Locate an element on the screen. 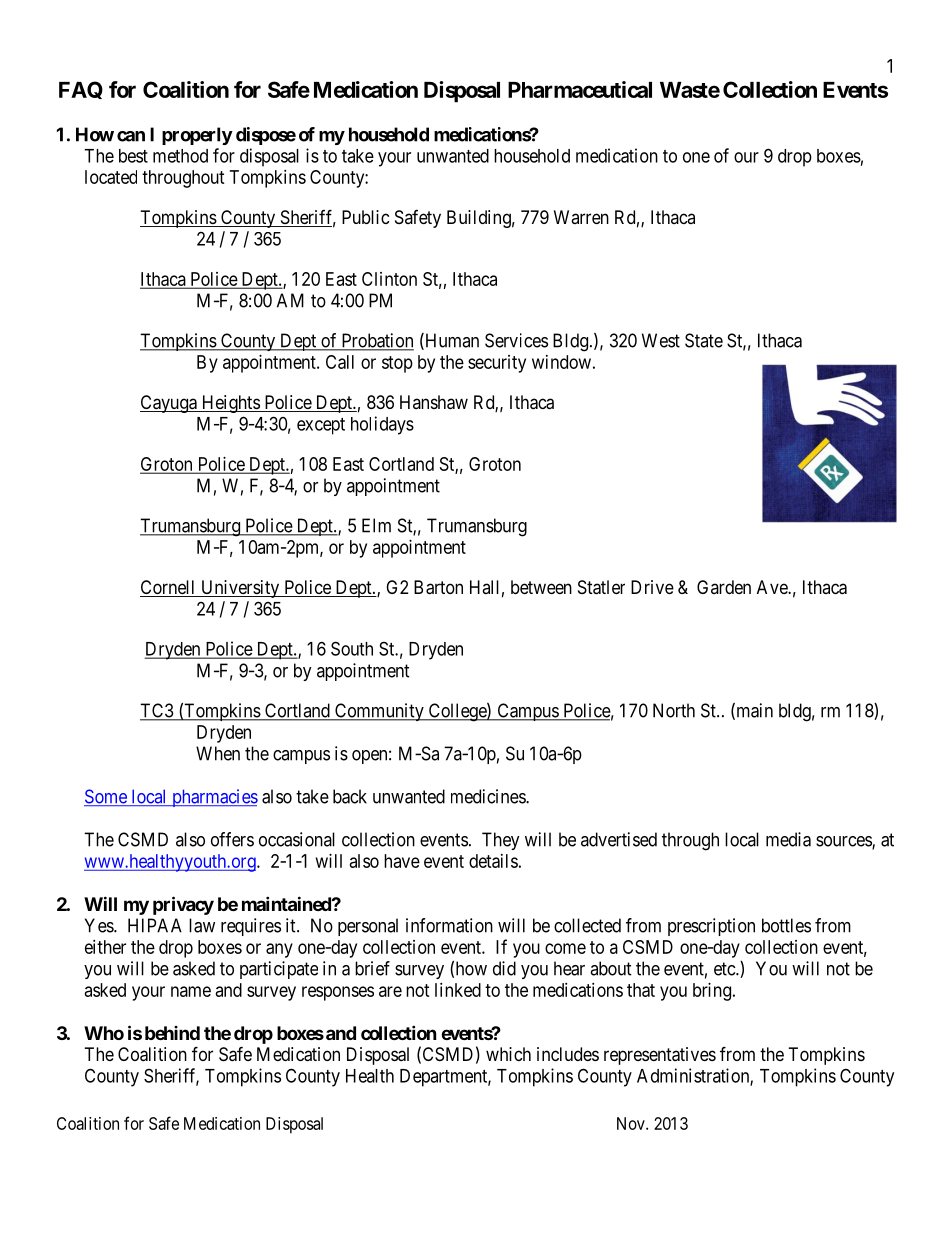 The height and width of the screenshot is (1233, 952). Cornell is located at coordinates (169, 588).
